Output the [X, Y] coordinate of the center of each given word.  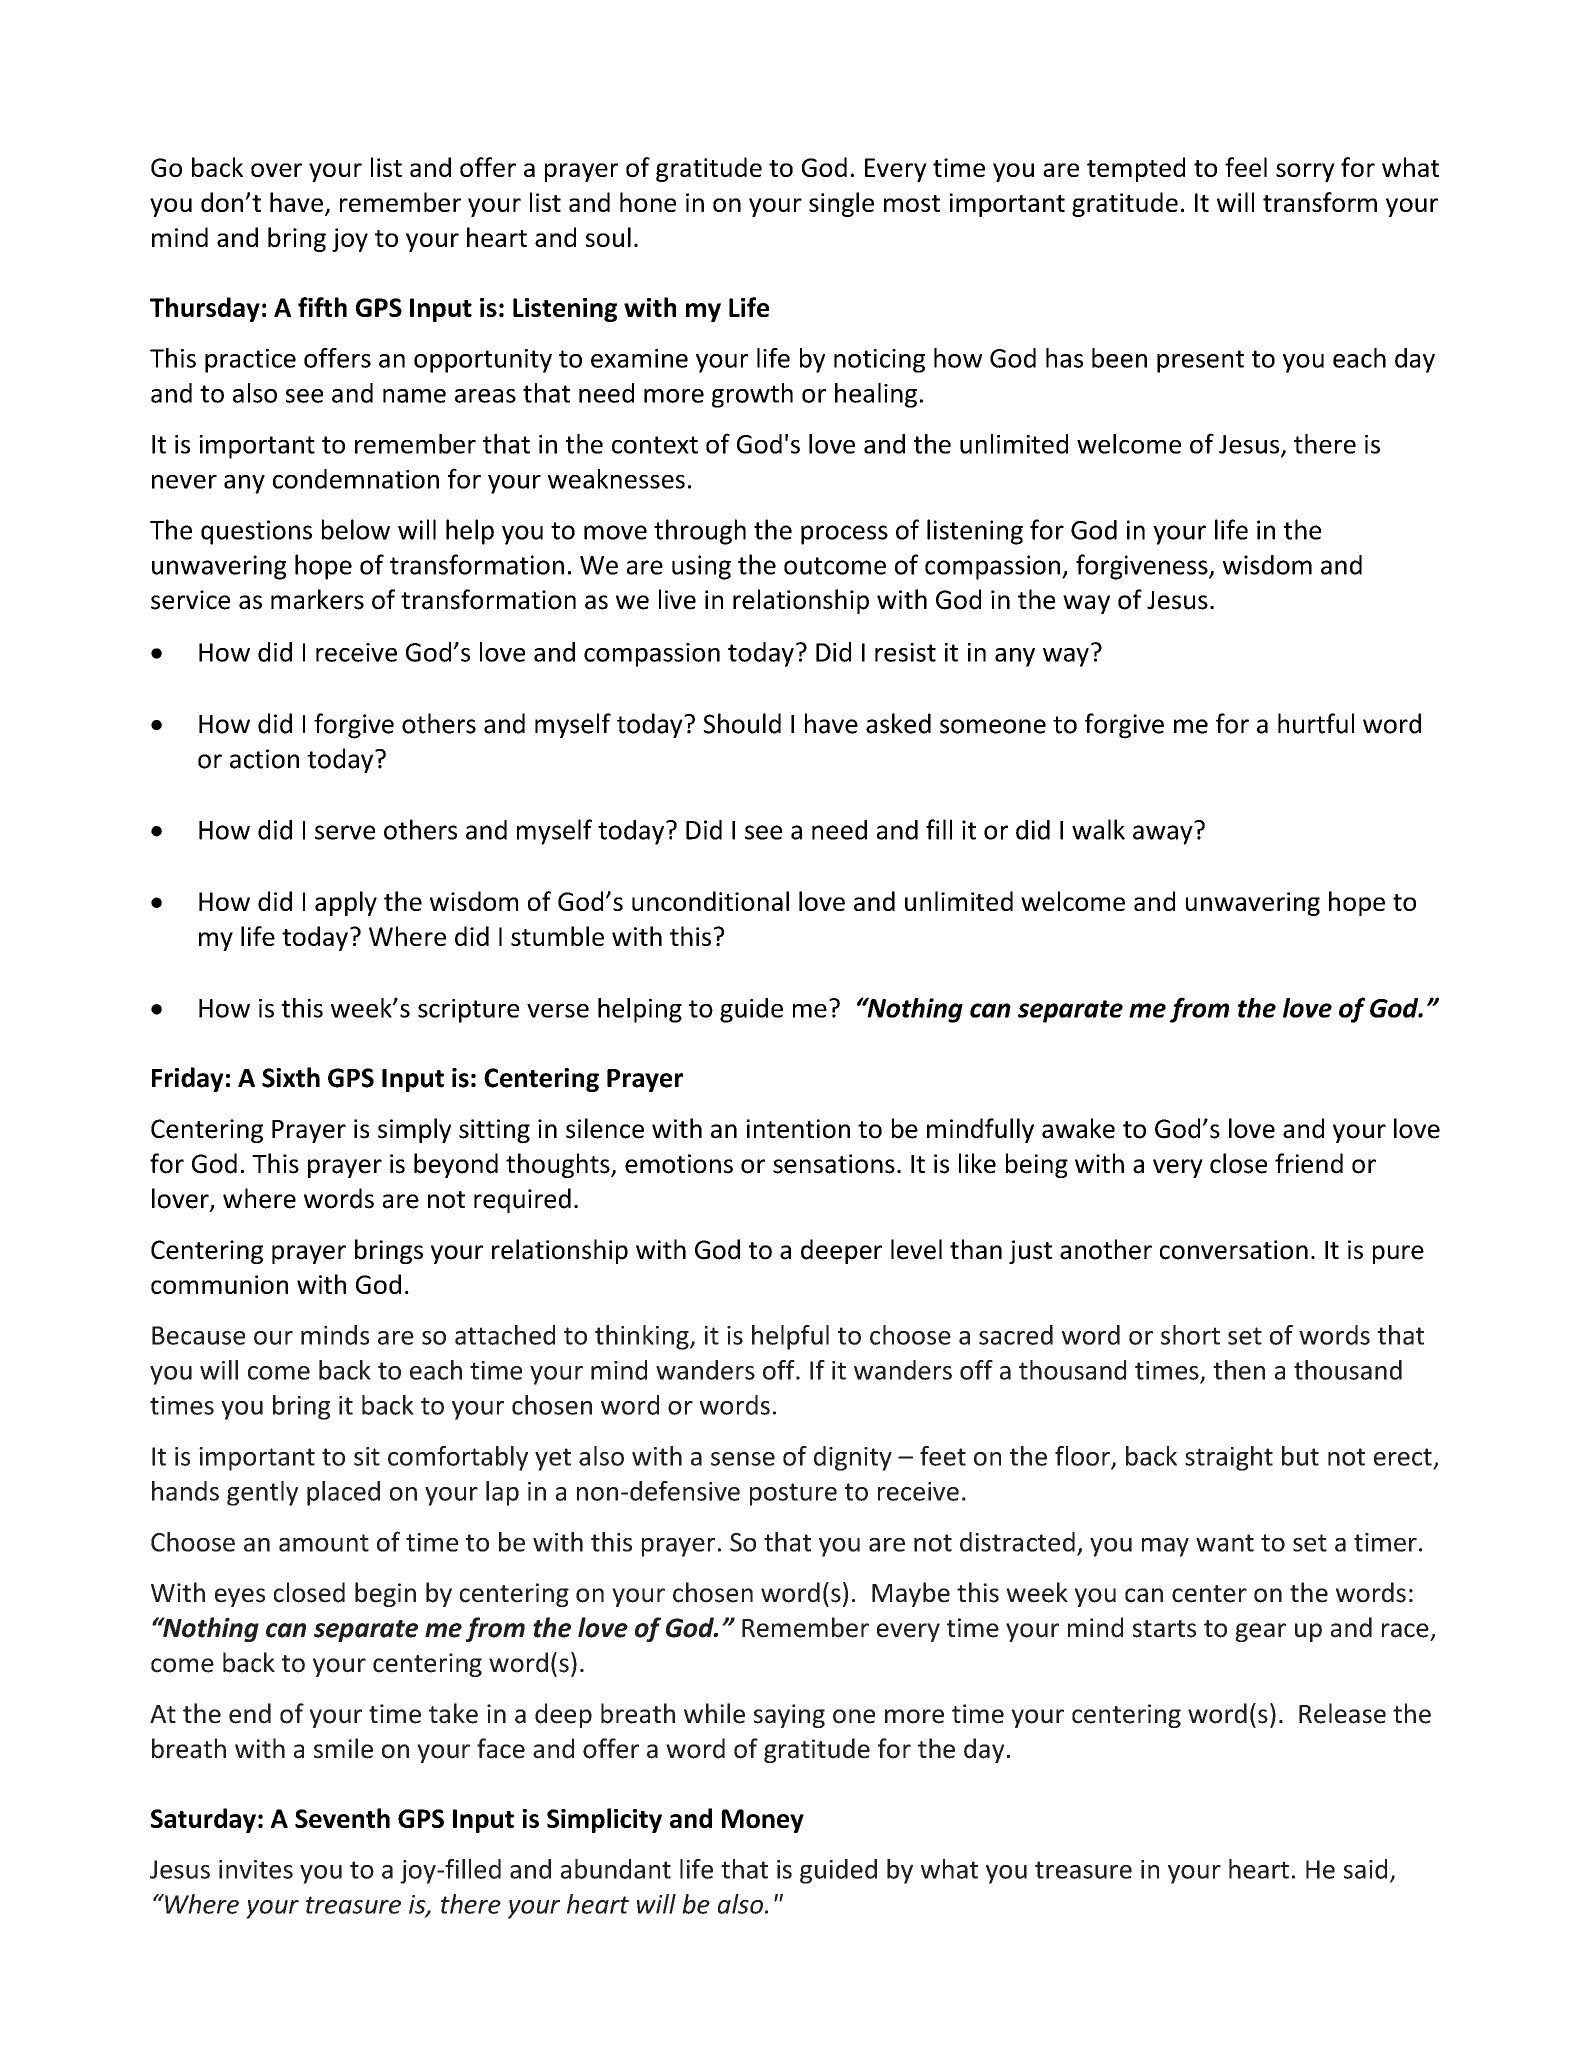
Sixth [291, 1077]
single [841, 204]
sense [743, 1459]
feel [1246, 167]
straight [1229, 1458]
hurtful [1316, 723]
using [701, 567]
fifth [322, 307]
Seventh [342, 1818]
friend [1309, 1163]
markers [317, 599]
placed [343, 1493]
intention [798, 1129]
